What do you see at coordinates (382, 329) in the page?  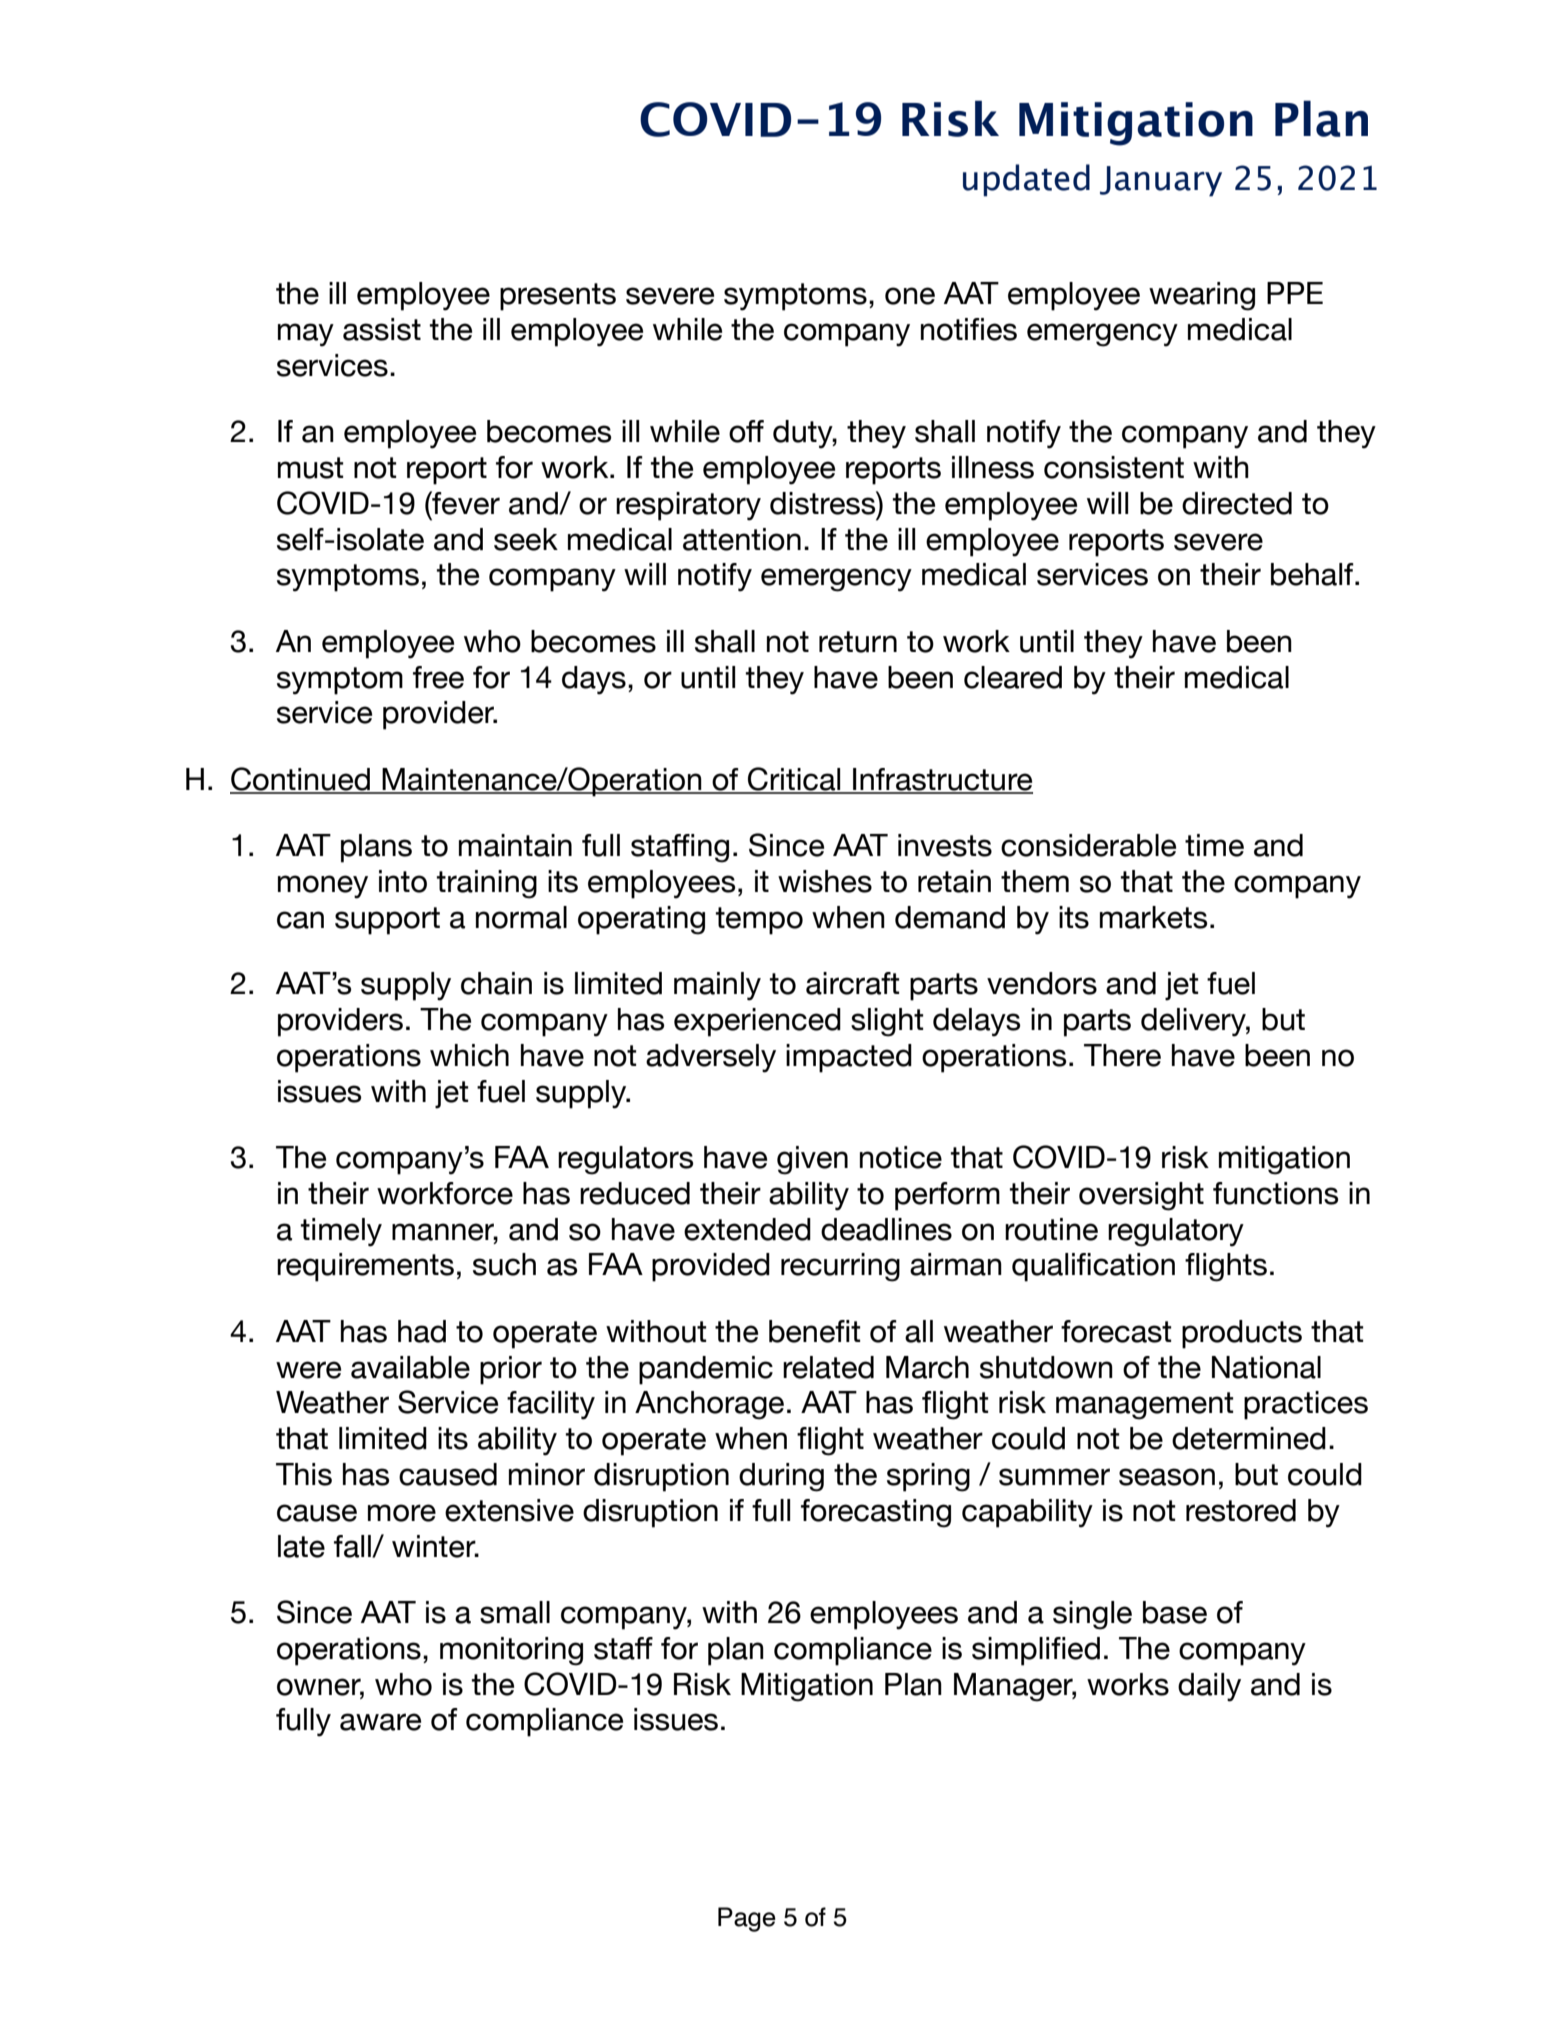 I see `assist` at bounding box center [382, 329].
